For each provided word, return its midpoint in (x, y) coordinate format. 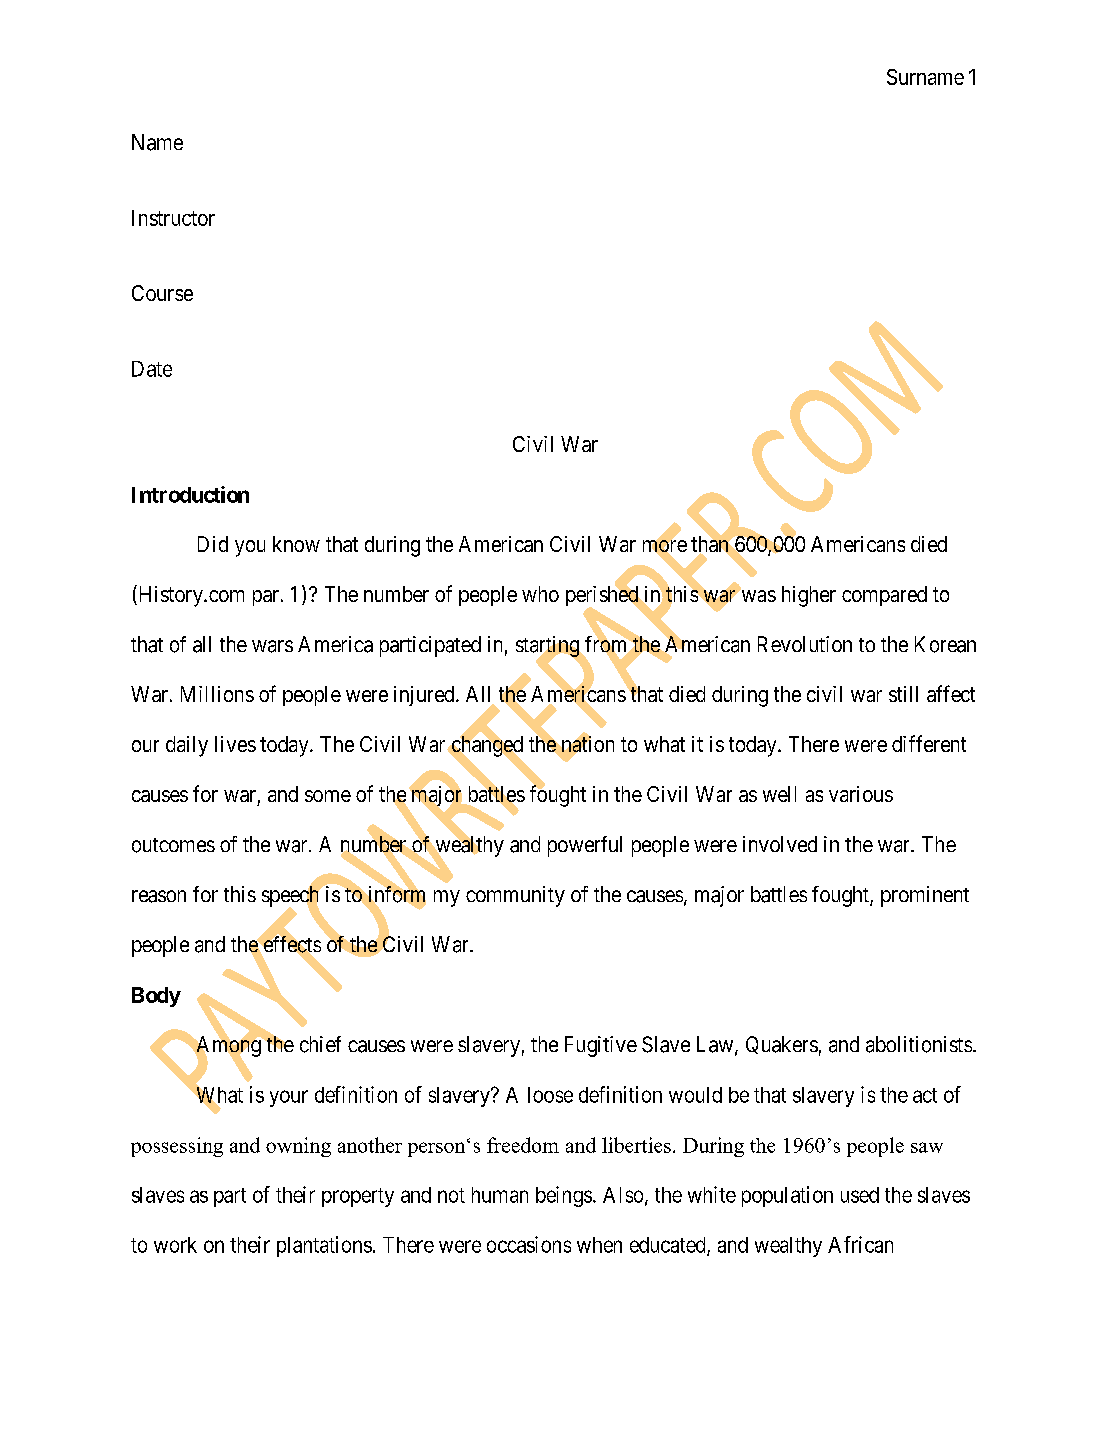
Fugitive (601, 1046)
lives (235, 744)
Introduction (190, 494)
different (929, 743)
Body (156, 997)
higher (809, 596)
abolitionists (919, 1044)
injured (425, 696)
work (175, 1245)
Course (162, 293)
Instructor (173, 218)
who (540, 594)
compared (884, 596)
